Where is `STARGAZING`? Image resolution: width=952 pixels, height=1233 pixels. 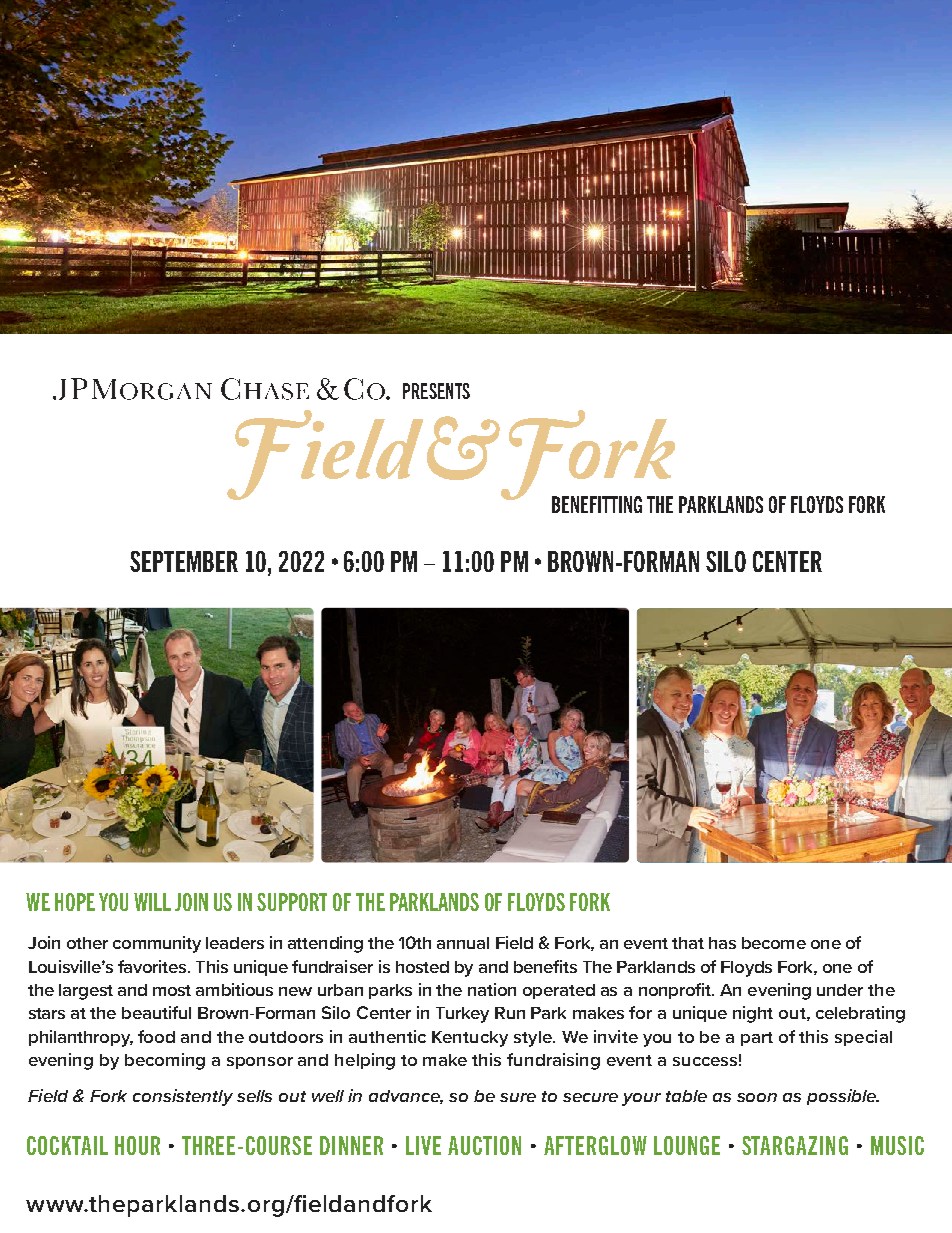 STARGAZING is located at coordinates (795, 1145).
